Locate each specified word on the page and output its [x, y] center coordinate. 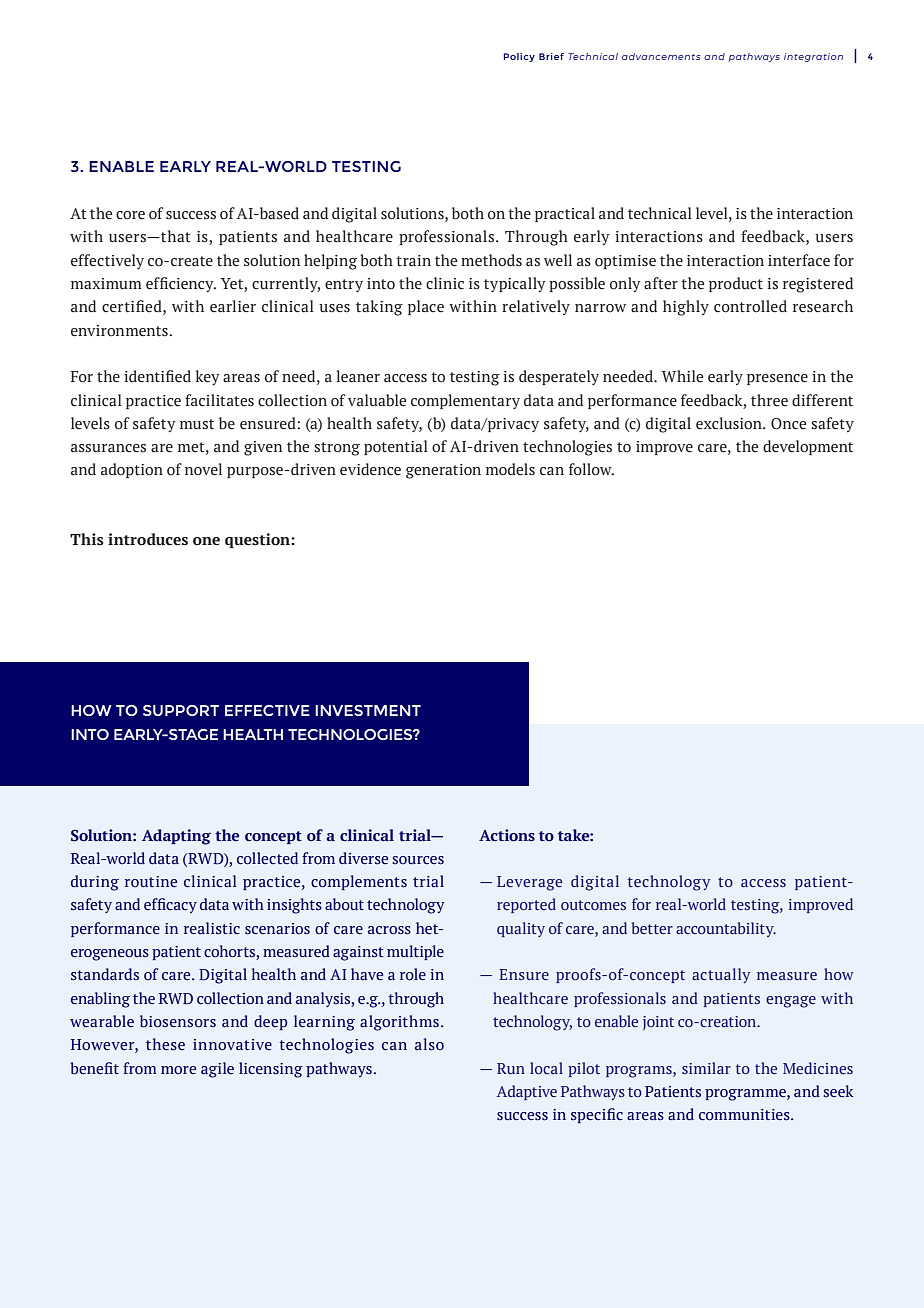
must [197, 424]
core [130, 215]
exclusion [730, 423]
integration [813, 57]
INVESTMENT [368, 710]
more [178, 1070]
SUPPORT [181, 710]
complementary [465, 401]
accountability [726, 929]
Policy [519, 57]
